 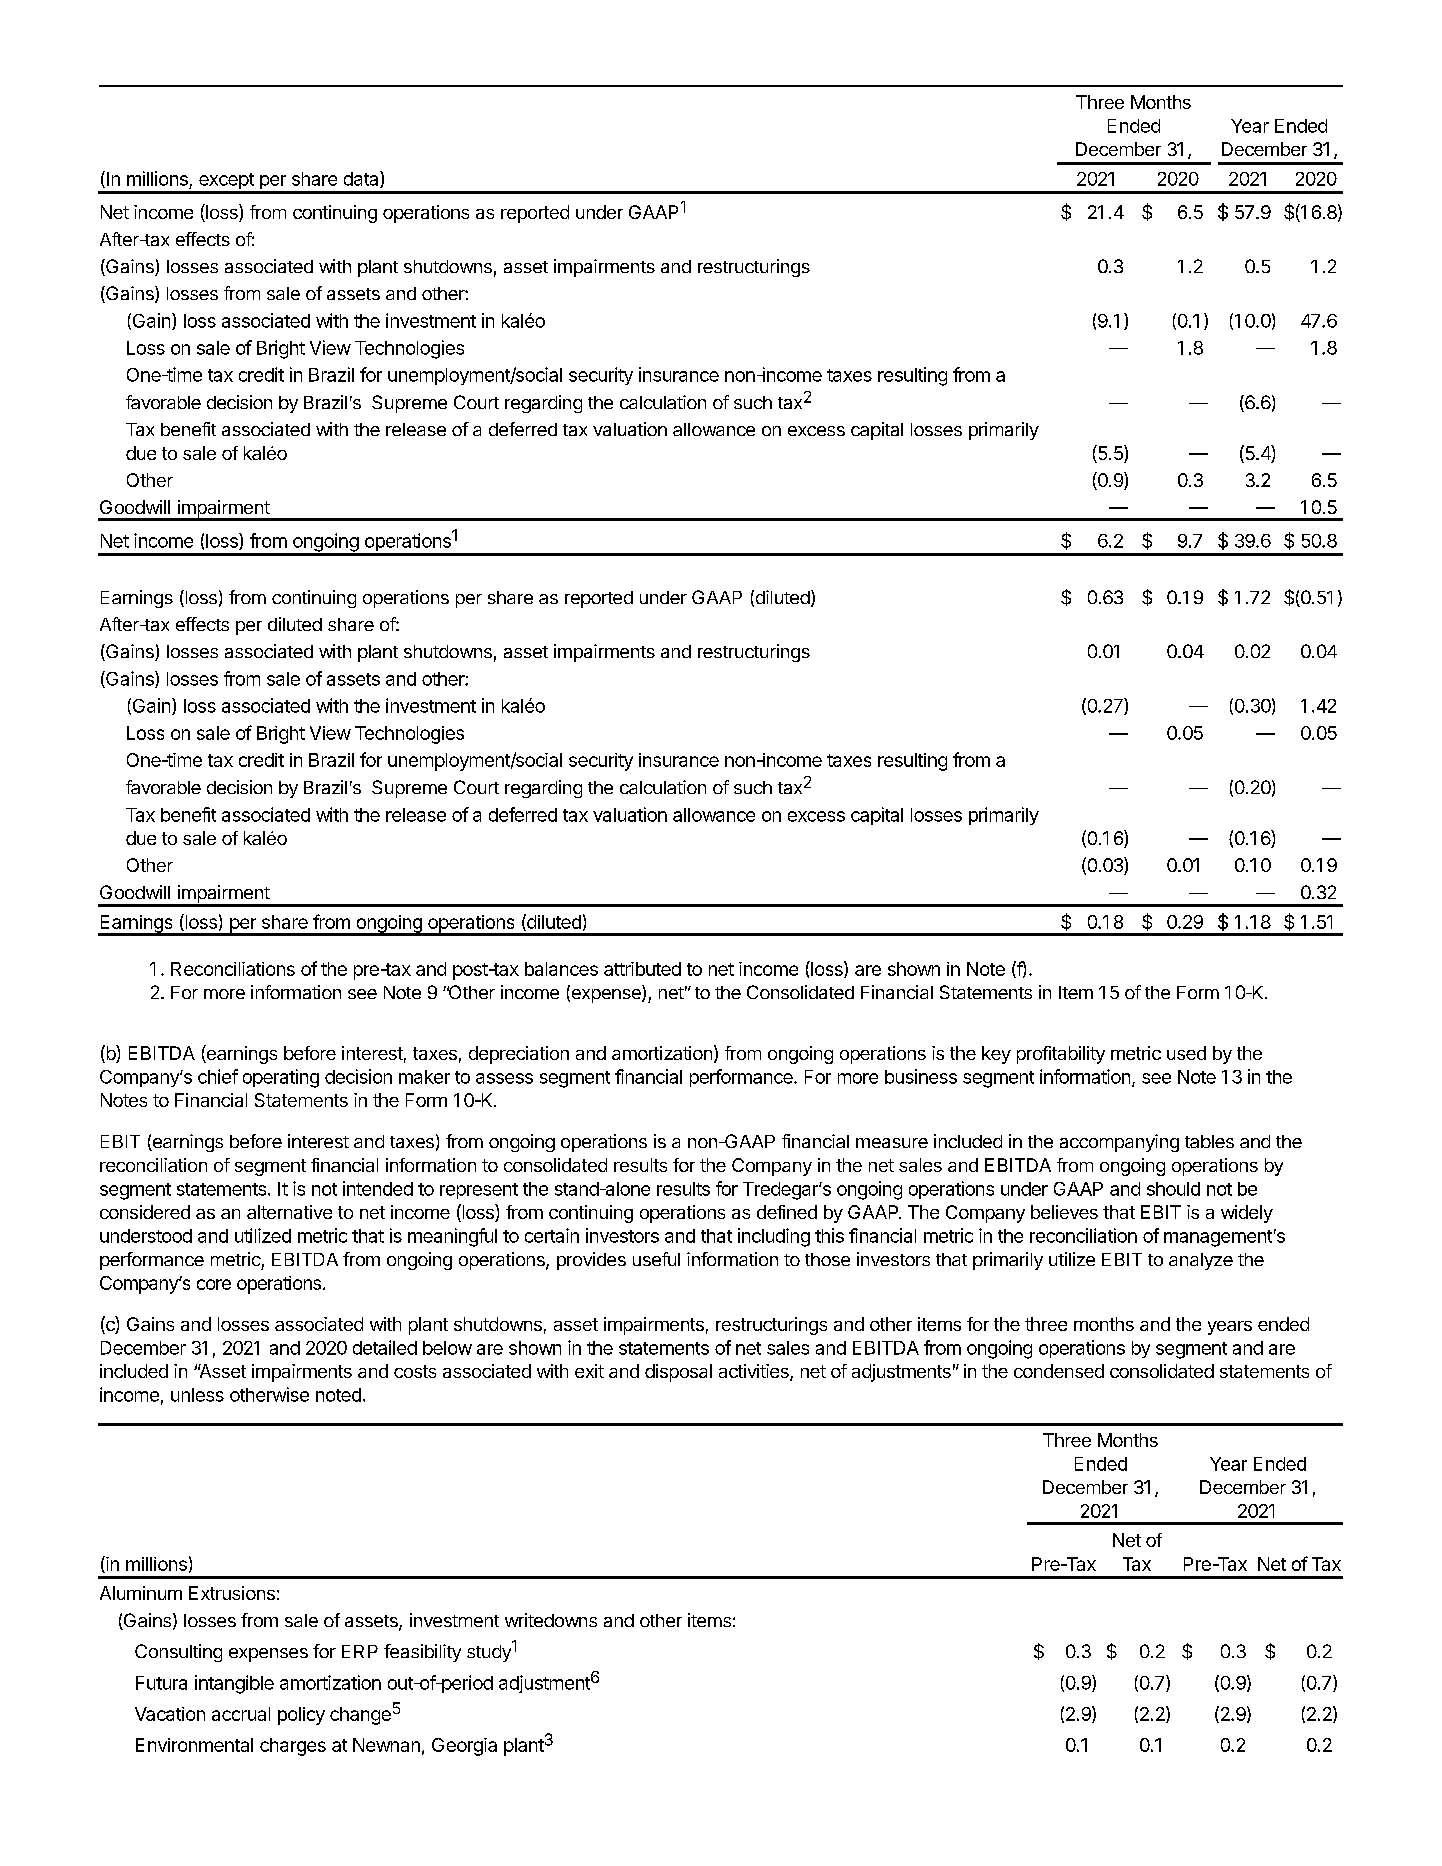 I want to click on profitability, so click(x=1061, y=1055).
